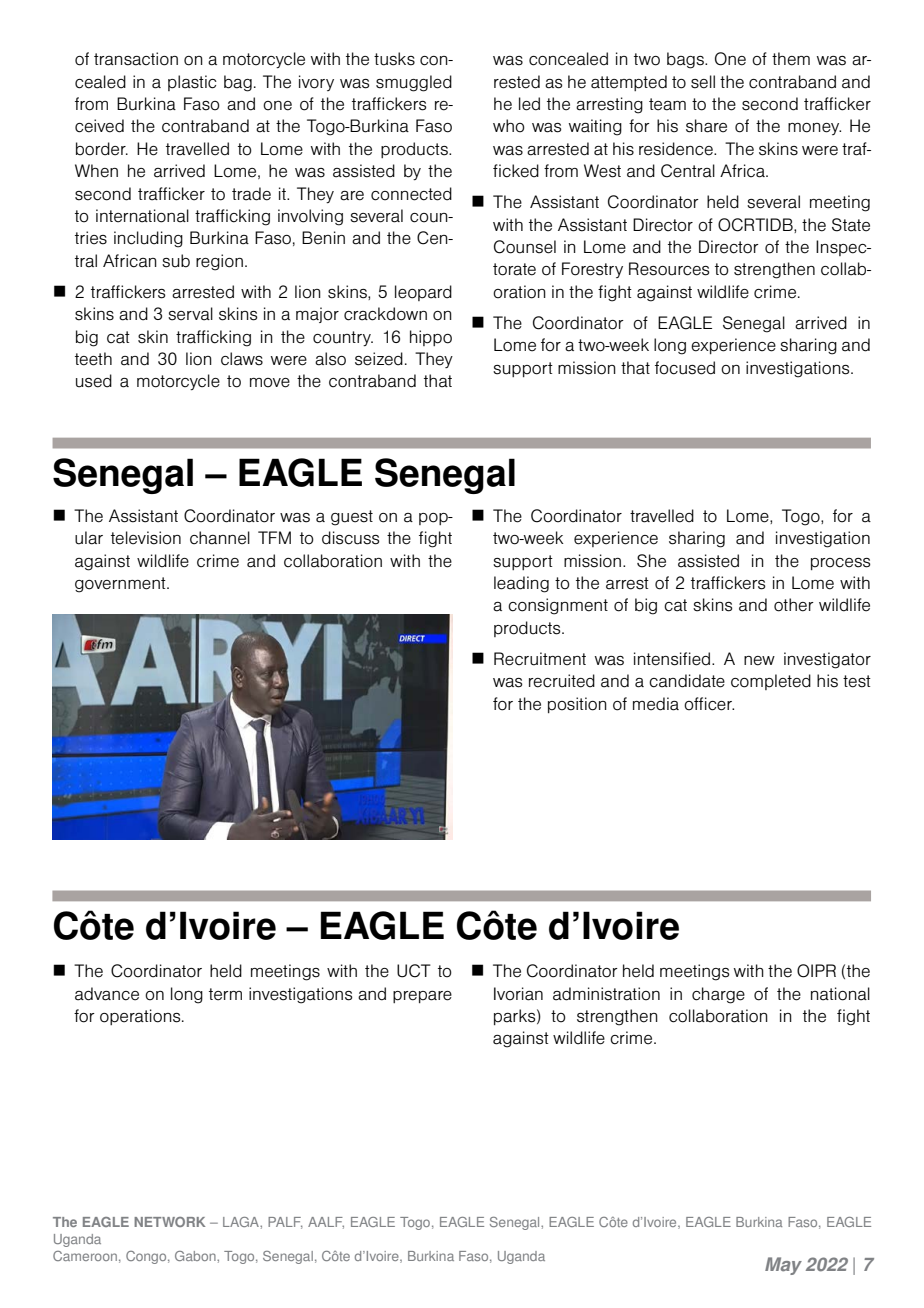  What do you see at coordinates (422, 997) in the screenshot?
I see `prepare` at bounding box center [422, 997].
